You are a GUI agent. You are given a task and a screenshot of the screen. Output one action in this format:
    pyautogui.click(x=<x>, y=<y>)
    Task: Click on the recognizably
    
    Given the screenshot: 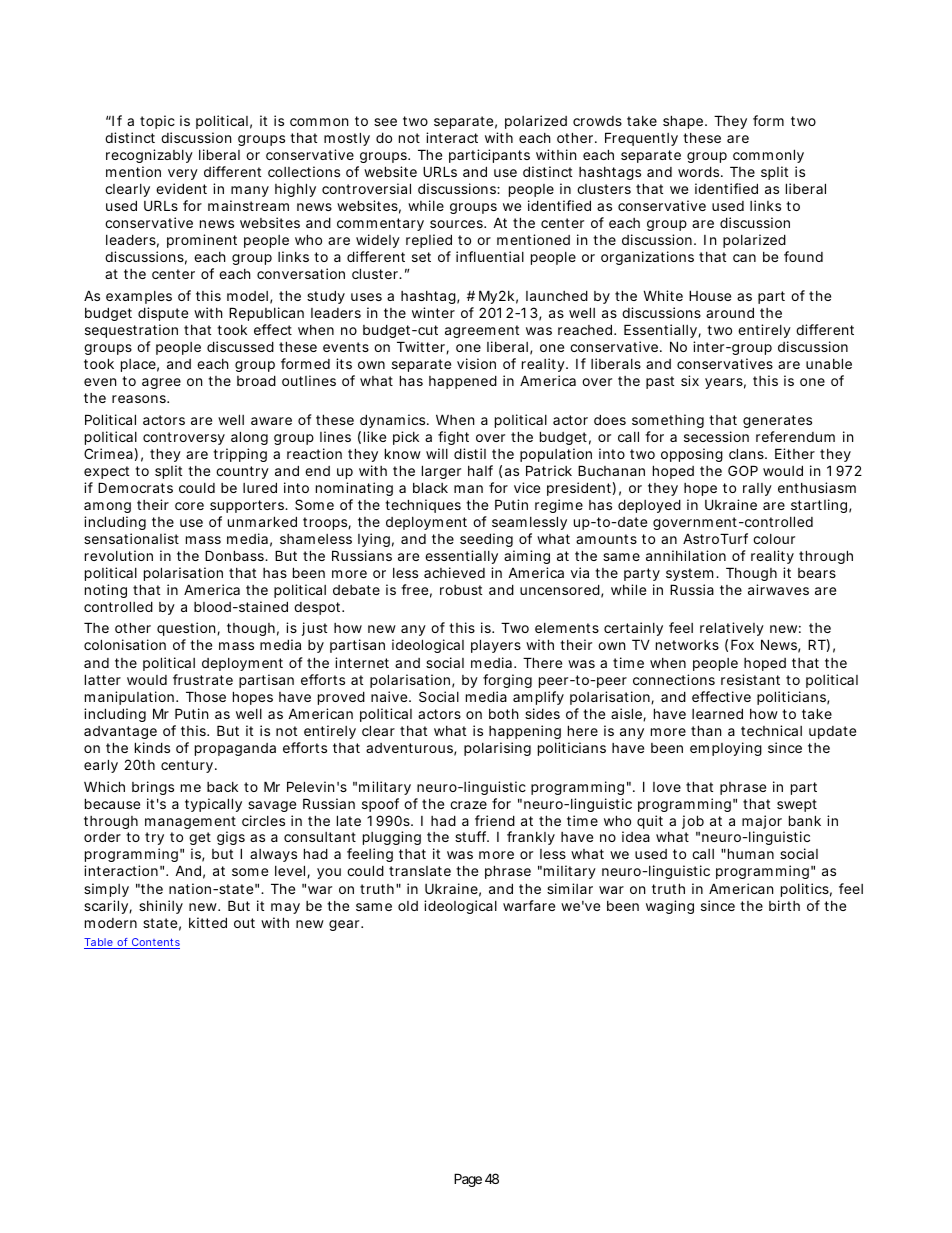 What is the action you would take?
    pyautogui.click(x=149, y=156)
